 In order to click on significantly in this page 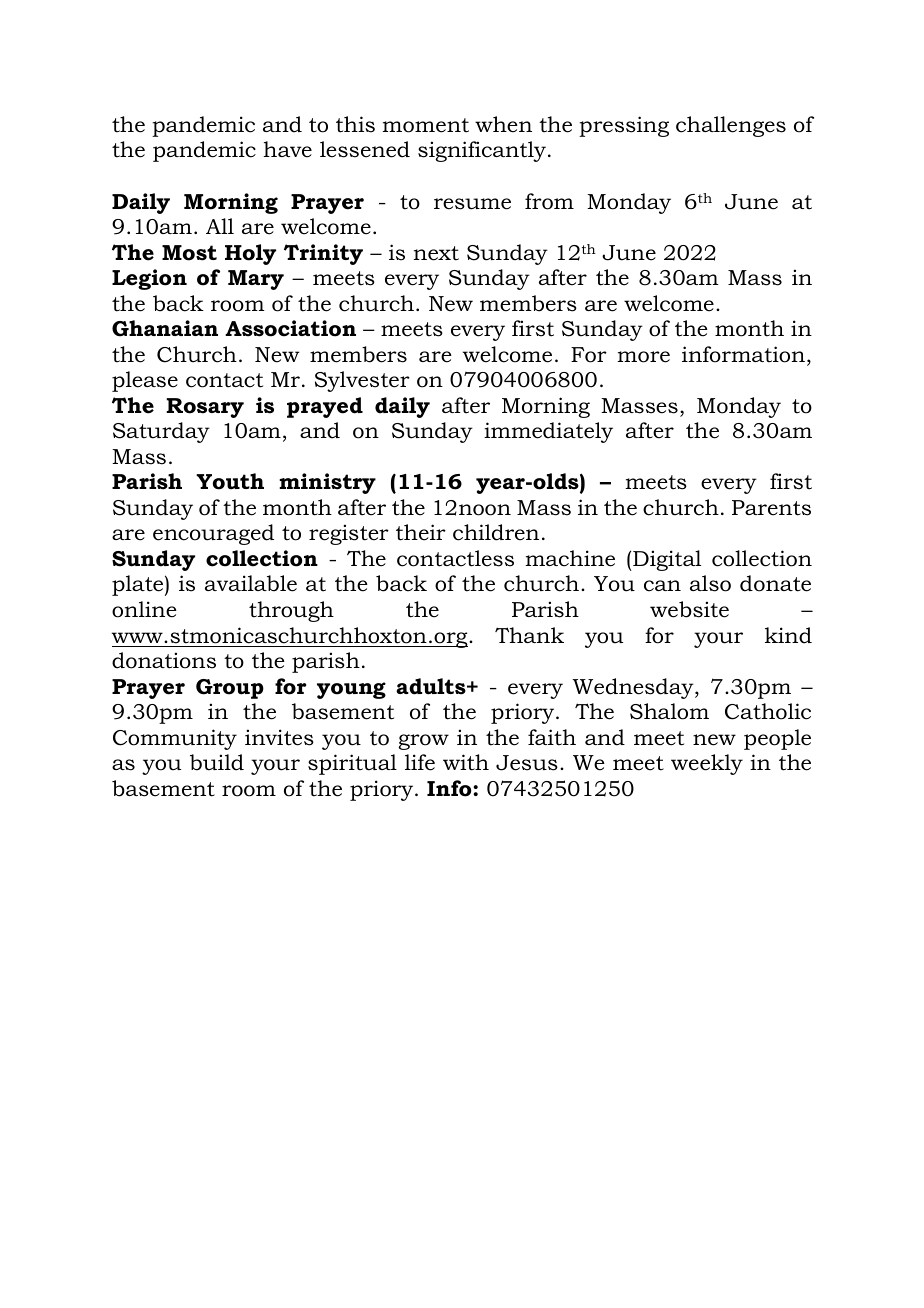, I will do `click(483, 151)`.
